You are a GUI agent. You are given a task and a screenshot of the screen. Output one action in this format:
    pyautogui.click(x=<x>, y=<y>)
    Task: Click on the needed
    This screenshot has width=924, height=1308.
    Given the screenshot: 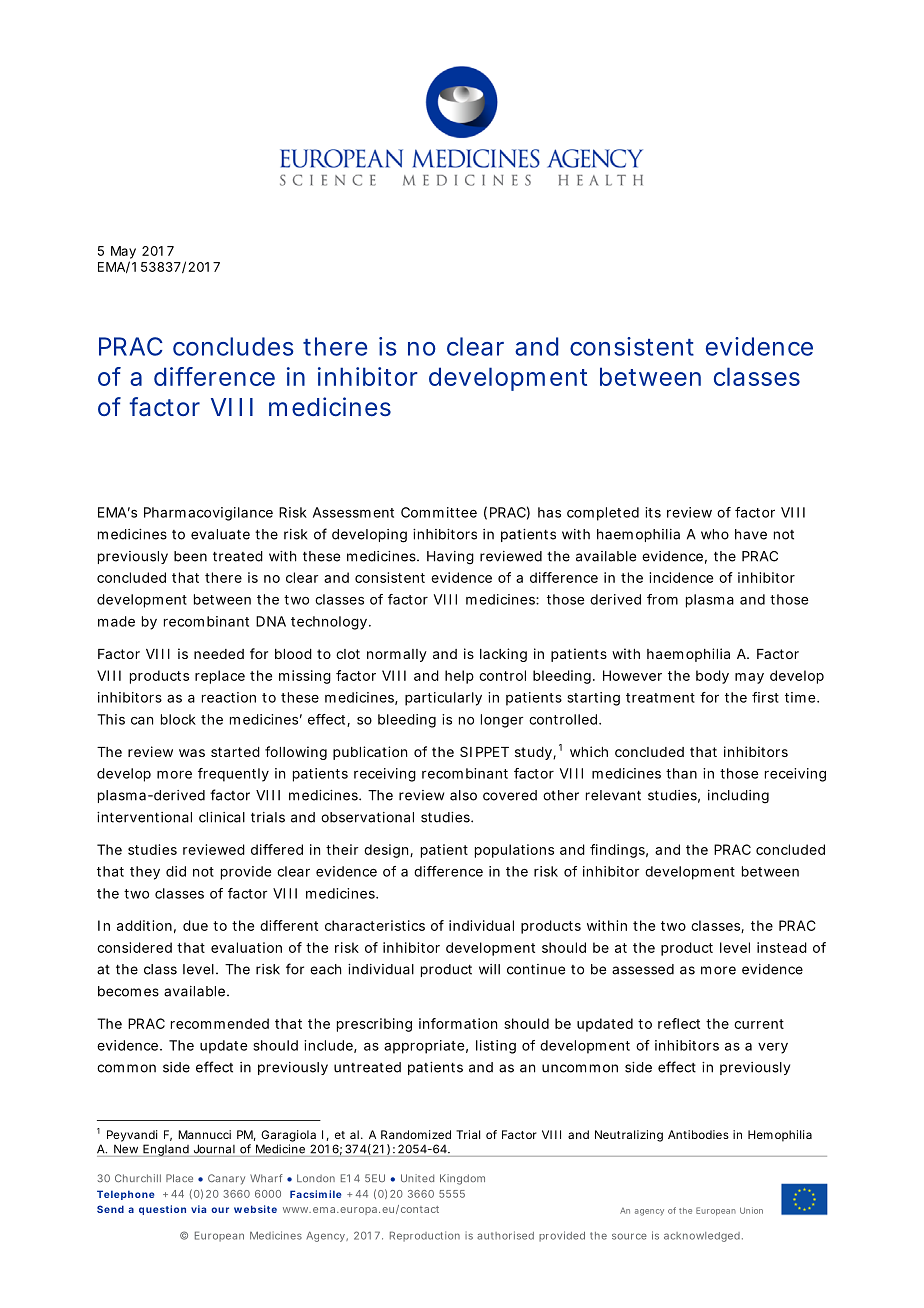 What is the action you would take?
    pyautogui.click(x=219, y=654)
